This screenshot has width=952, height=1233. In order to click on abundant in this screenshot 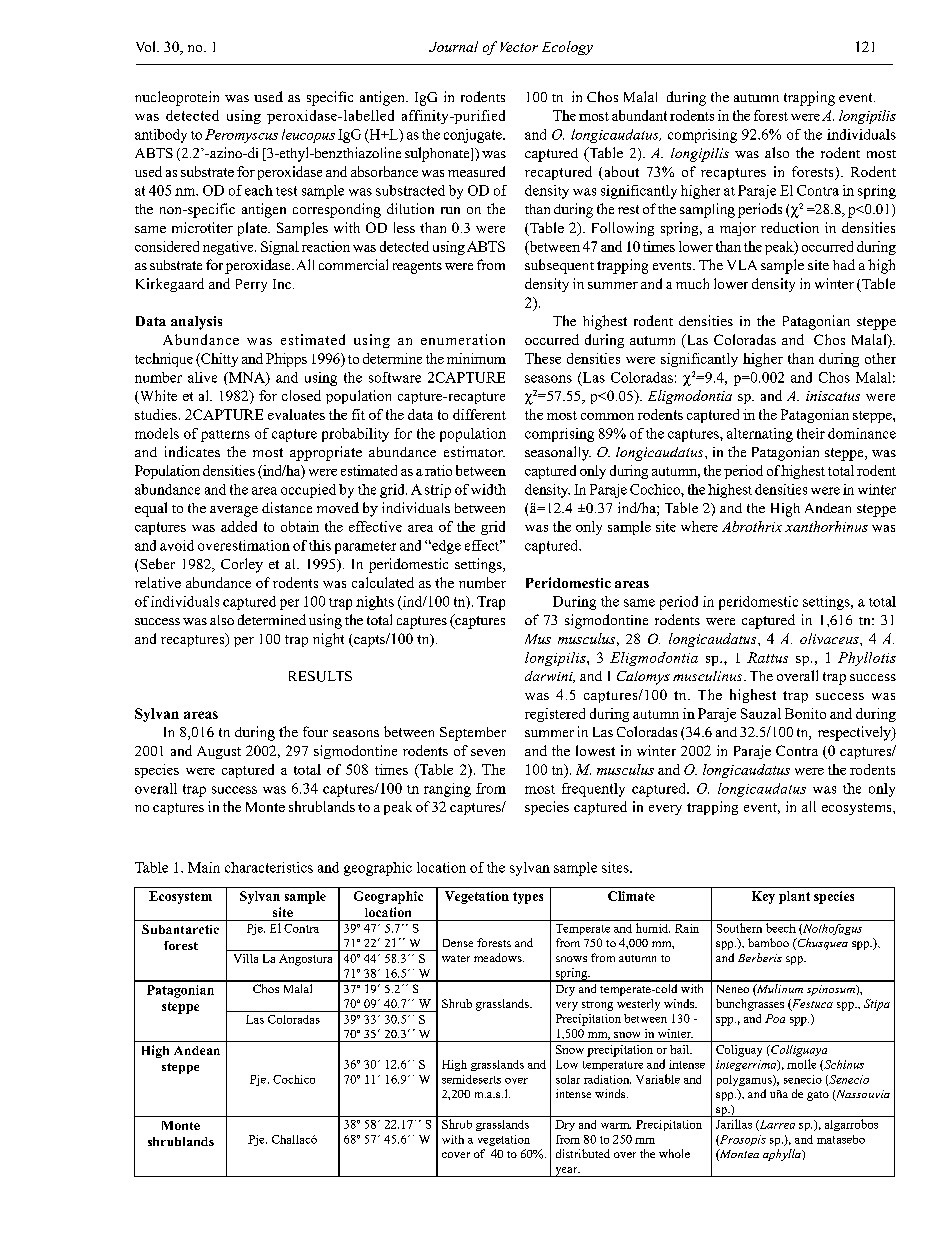, I will do `click(639, 115)`.
